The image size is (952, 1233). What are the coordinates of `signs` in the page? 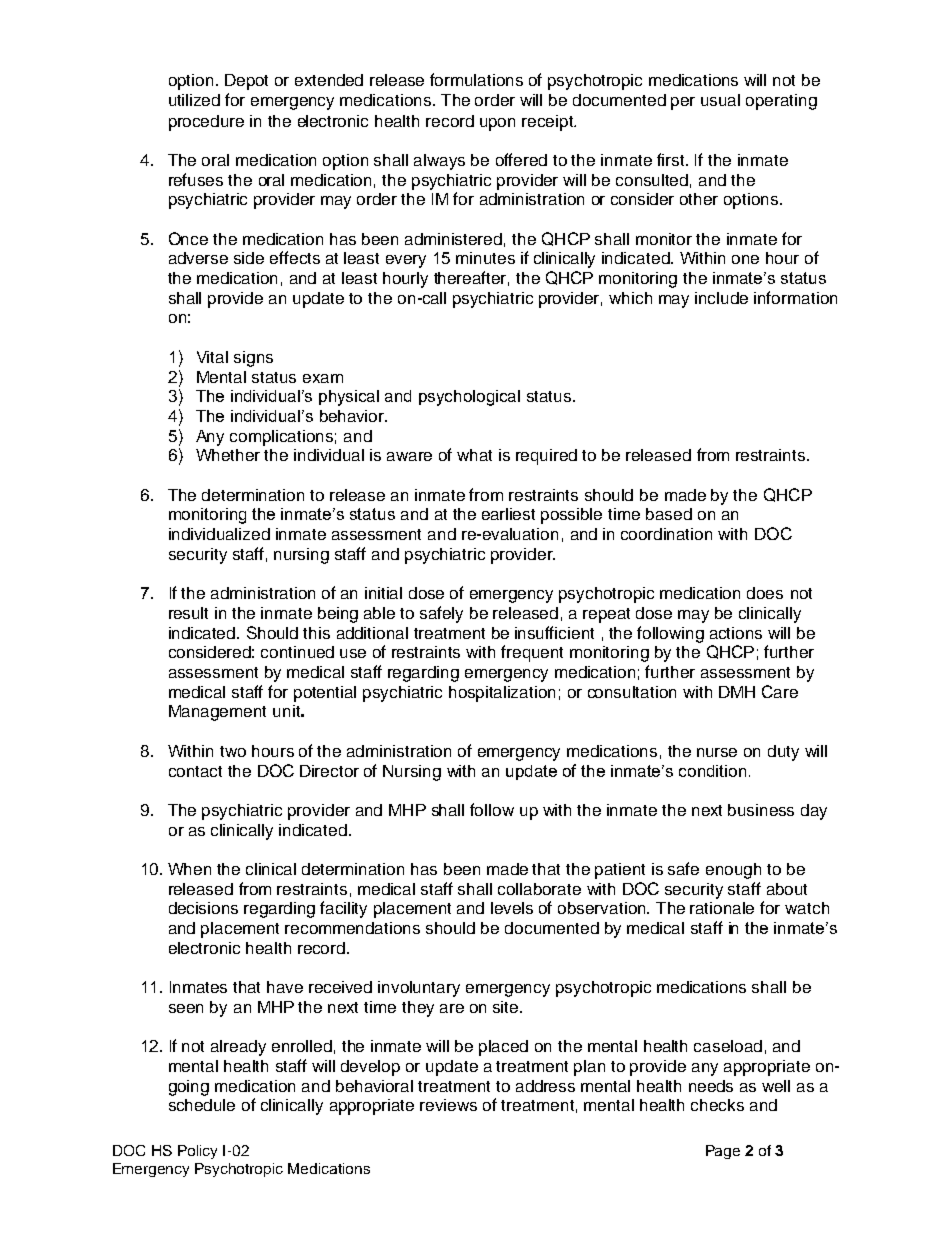 It's located at (253, 359).
